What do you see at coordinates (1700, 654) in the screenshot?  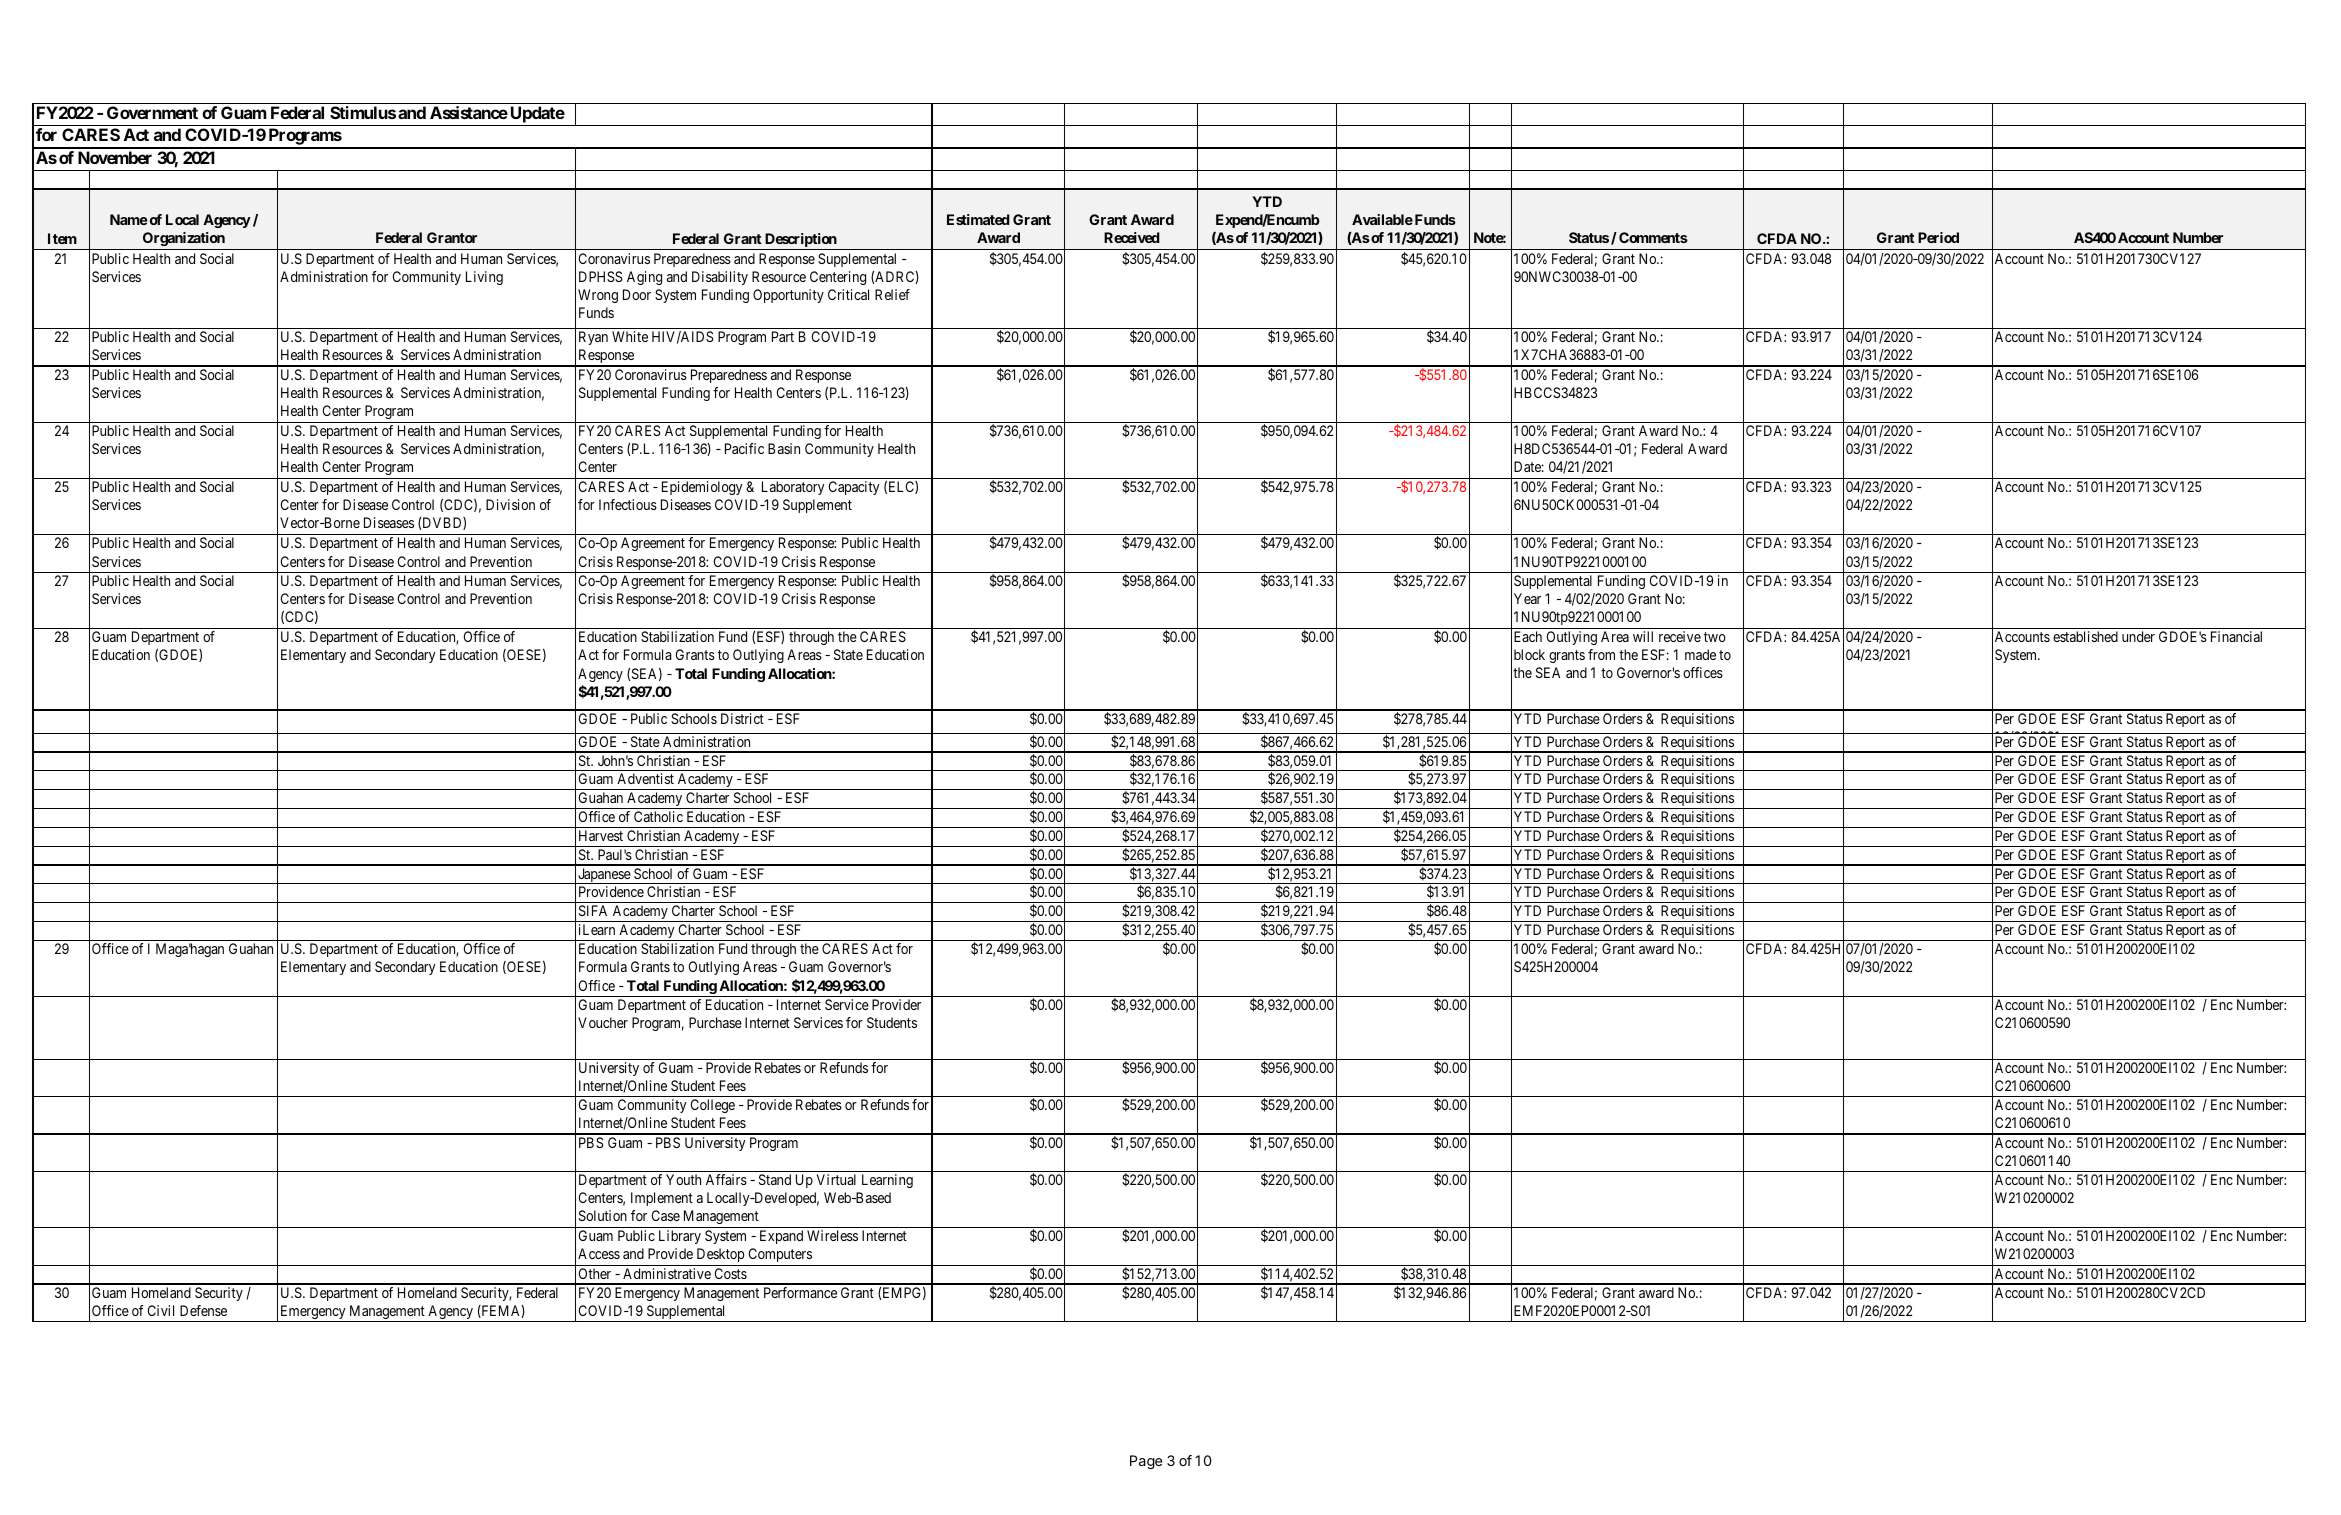 I see `made` at bounding box center [1700, 654].
